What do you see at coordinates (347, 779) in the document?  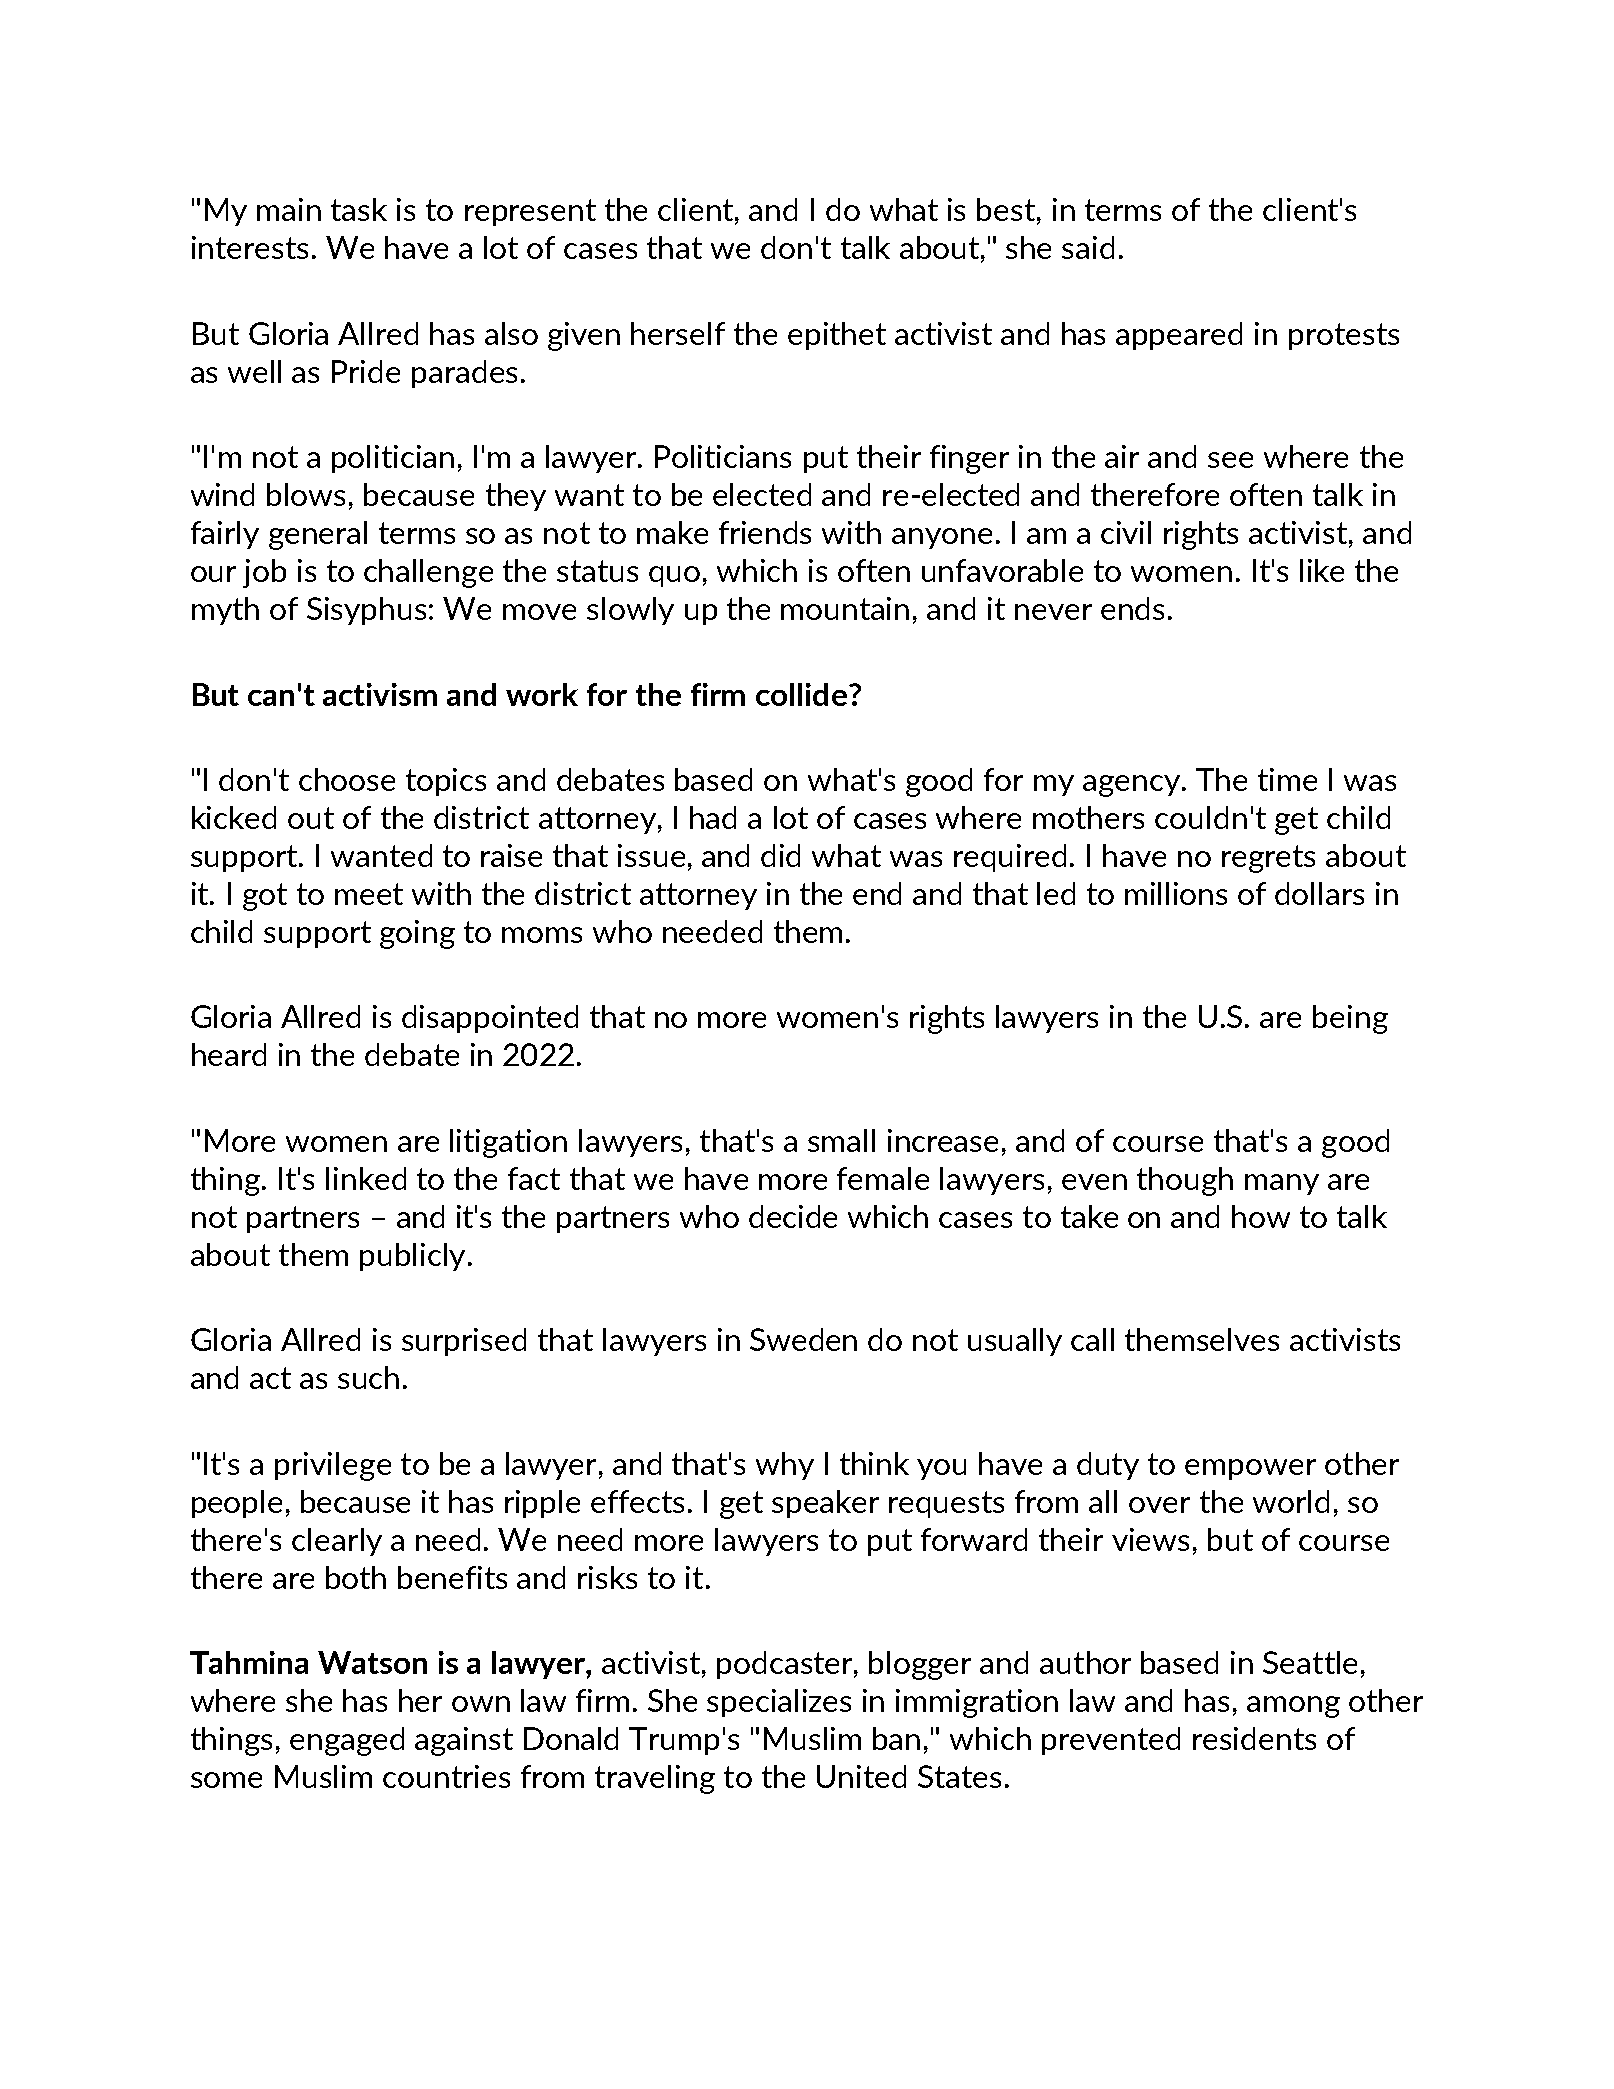 I see `choose` at bounding box center [347, 779].
